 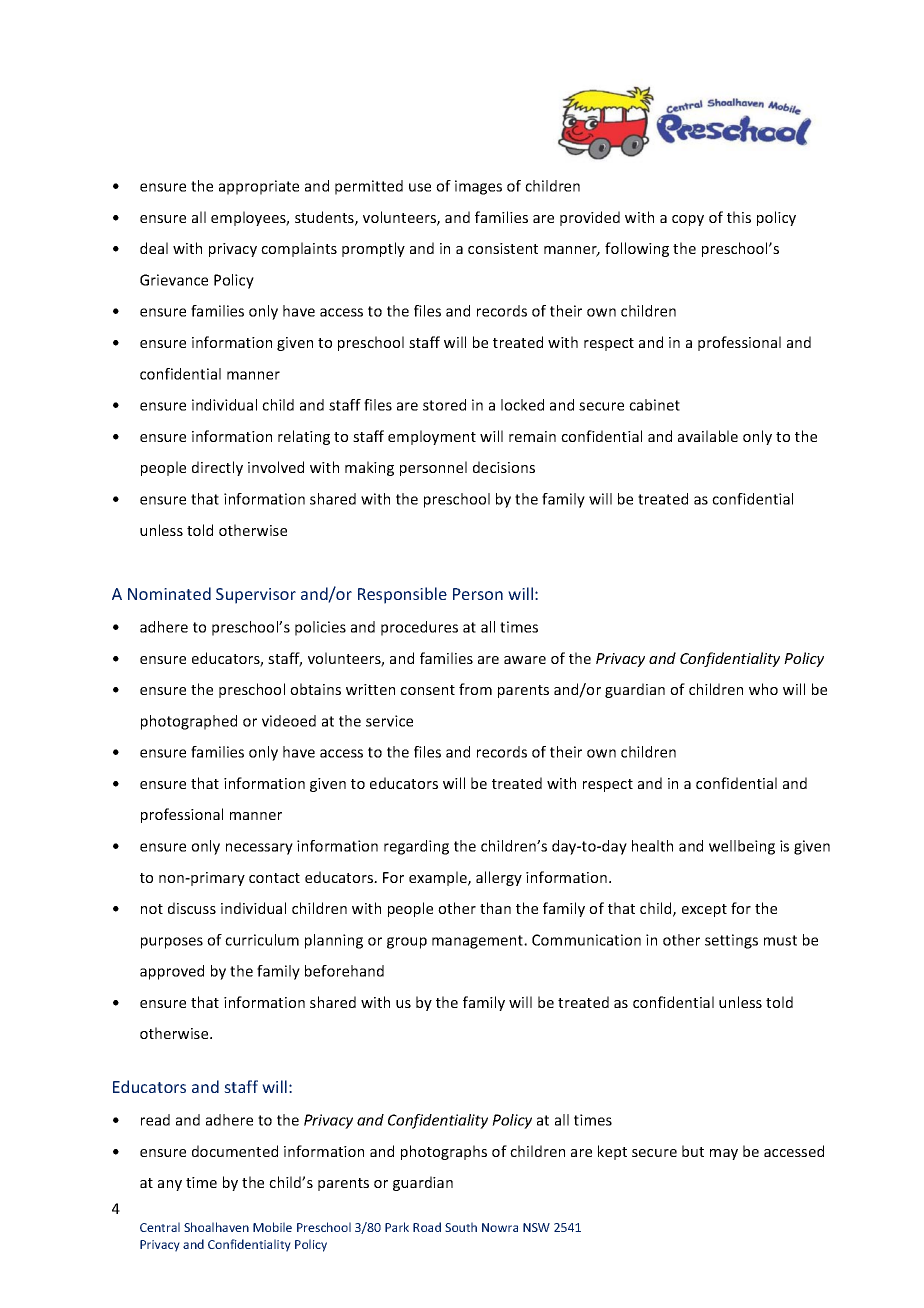 I want to click on documented, so click(x=235, y=1151).
